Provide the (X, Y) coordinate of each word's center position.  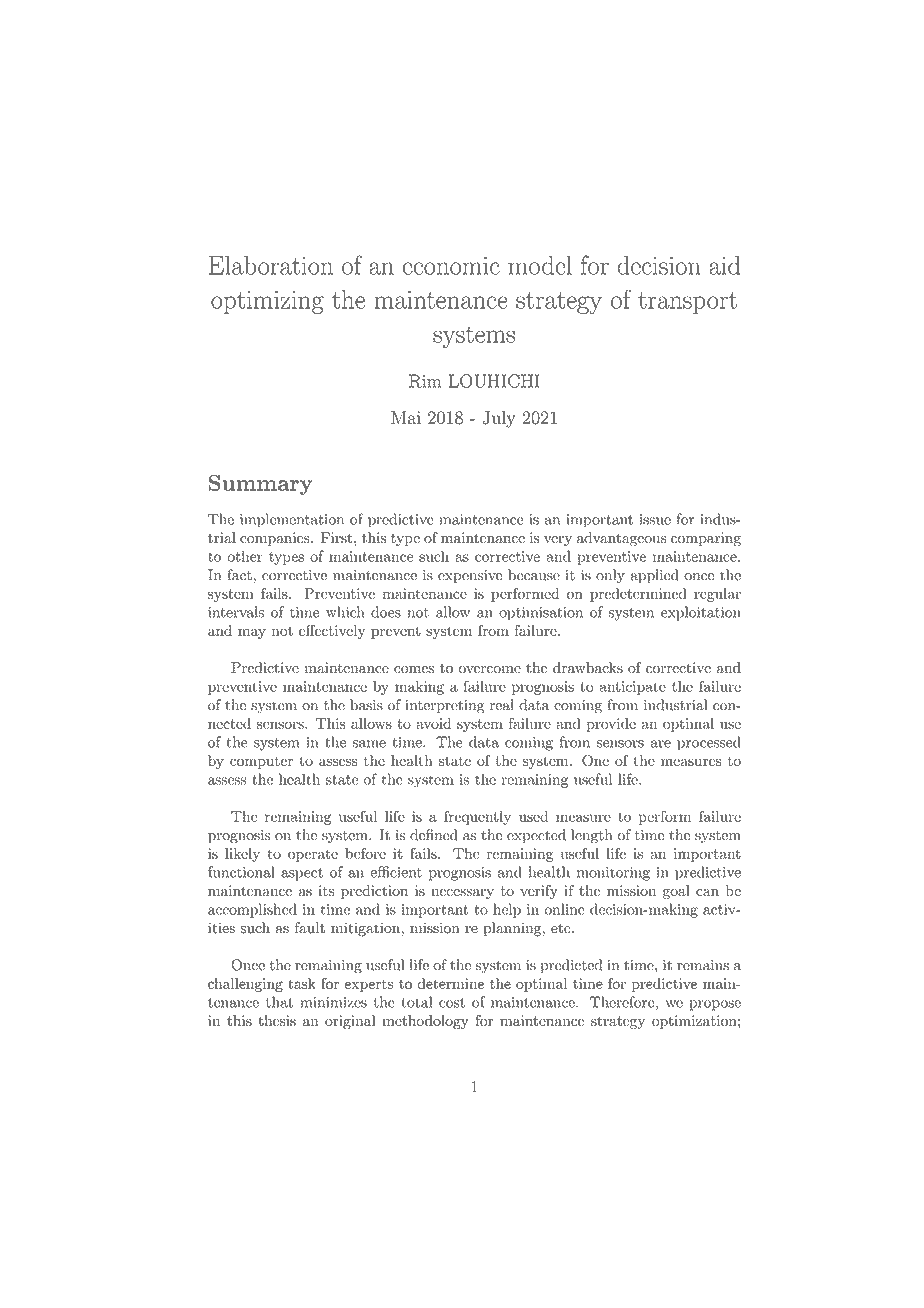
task (302, 983)
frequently (477, 817)
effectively (332, 632)
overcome (490, 669)
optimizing (267, 302)
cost (452, 1003)
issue (655, 519)
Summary (260, 485)
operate (313, 855)
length (591, 836)
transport (687, 303)
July (499, 419)
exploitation (701, 613)
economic (451, 266)
